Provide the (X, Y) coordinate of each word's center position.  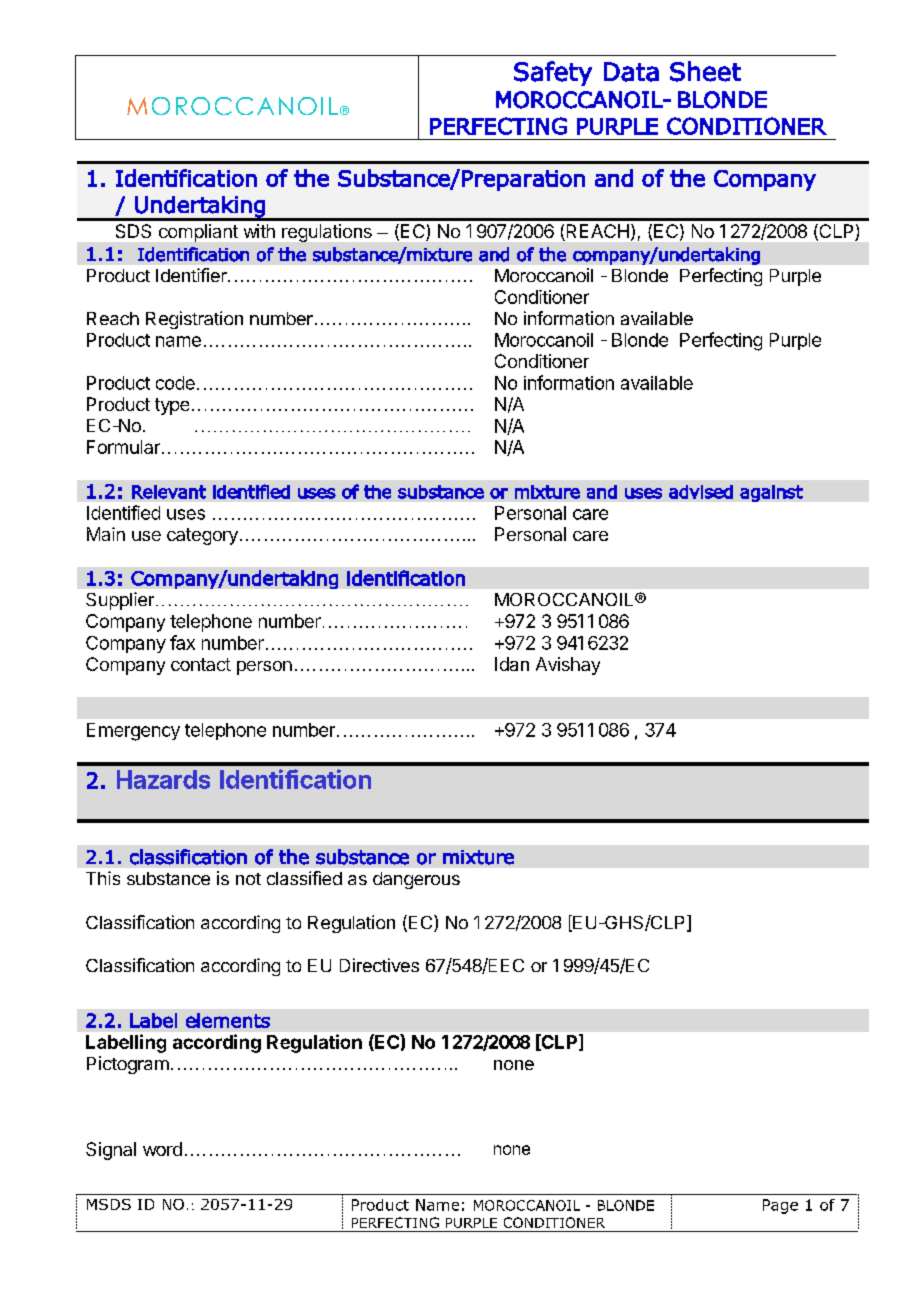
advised (701, 492)
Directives (379, 965)
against (771, 493)
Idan (512, 664)
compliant (198, 233)
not (248, 879)
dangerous (416, 880)
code (175, 383)
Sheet (705, 71)
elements (228, 1020)
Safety (553, 73)
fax (182, 642)
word (162, 1149)
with (259, 231)
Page (780, 1206)
